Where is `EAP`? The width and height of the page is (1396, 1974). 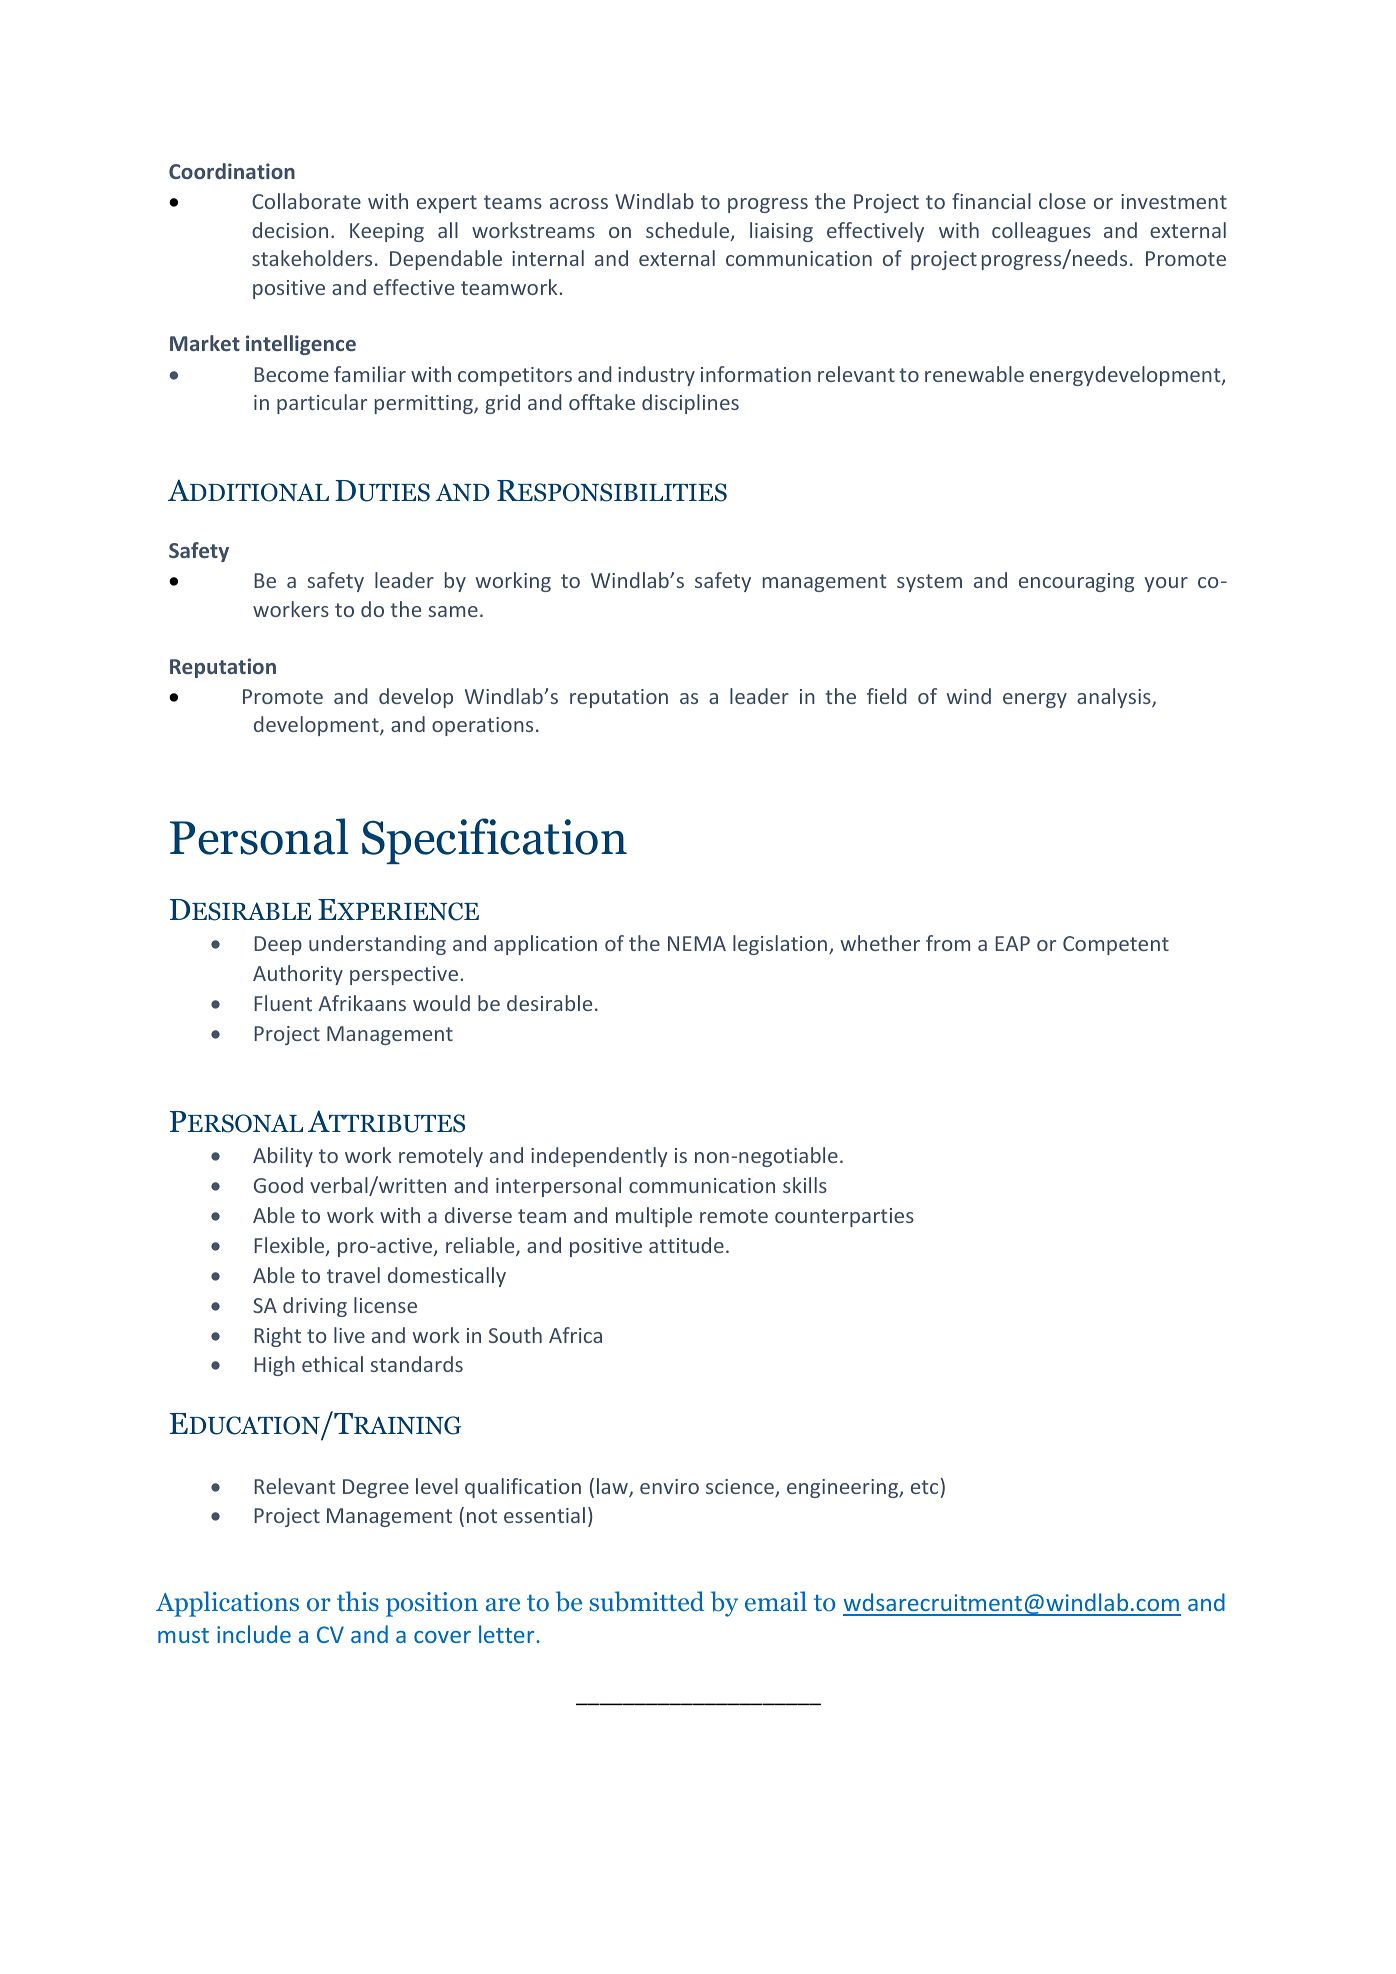 EAP is located at coordinates (1013, 943).
